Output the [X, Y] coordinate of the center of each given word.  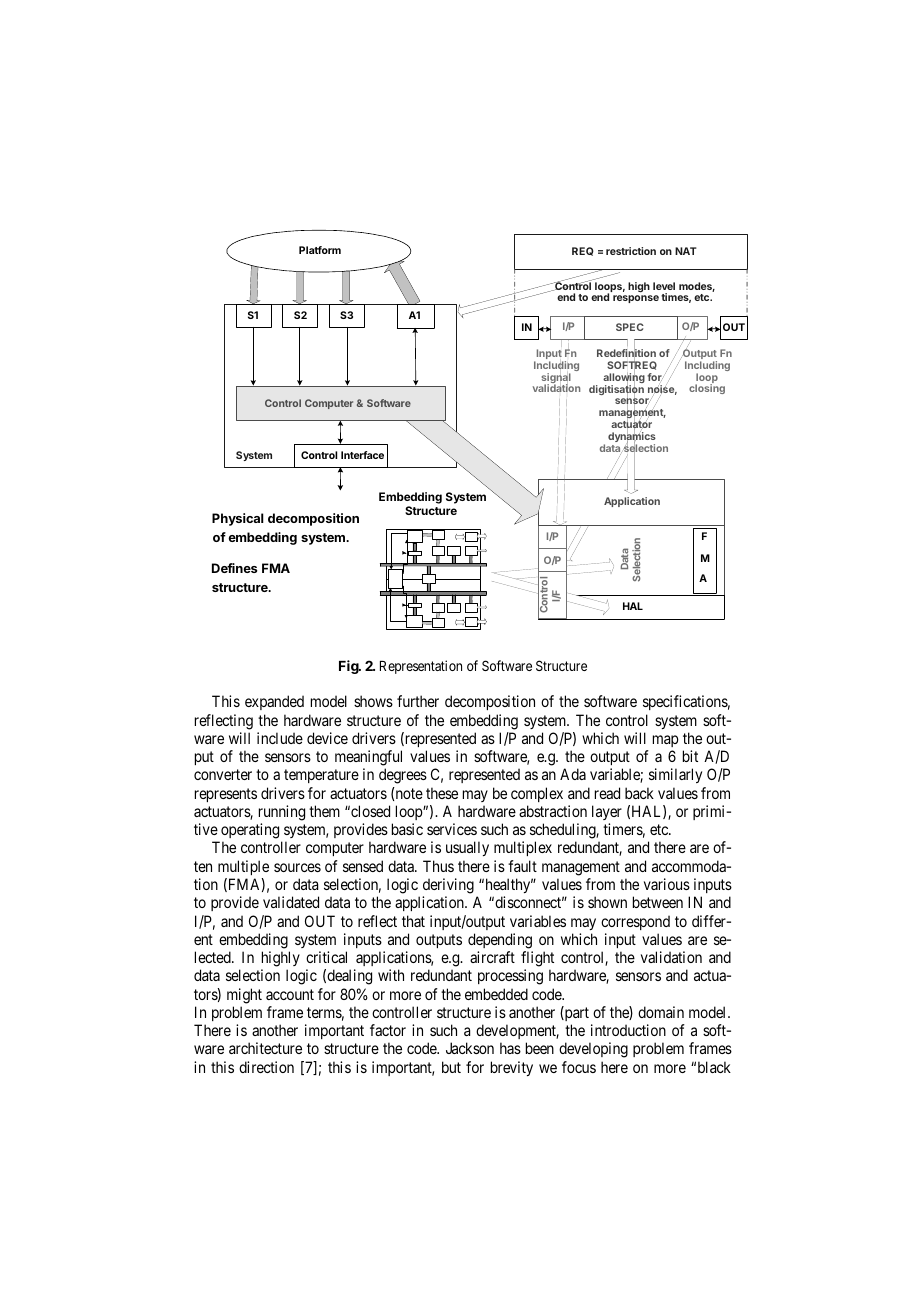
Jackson [470, 1048]
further [418, 701]
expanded [274, 702]
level [664, 286]
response [636, 299]
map [666, 741]
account [290, 994]
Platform [320, 250]
